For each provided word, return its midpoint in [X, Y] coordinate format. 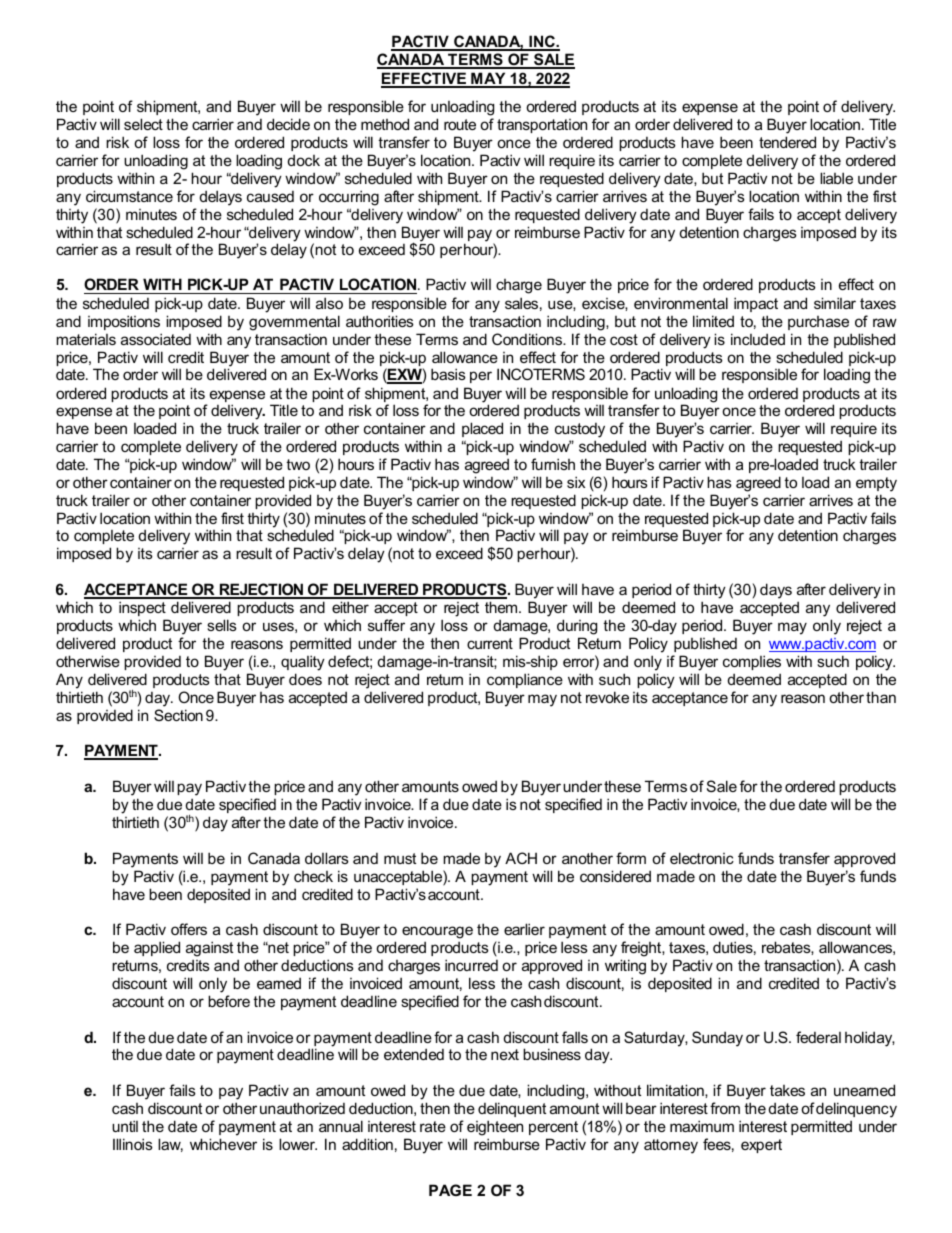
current [490, 643]
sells [222, 625]
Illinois [133, 1144]
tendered [787, 142]
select [143, 124]
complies [752, 662]
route [460, 124]
